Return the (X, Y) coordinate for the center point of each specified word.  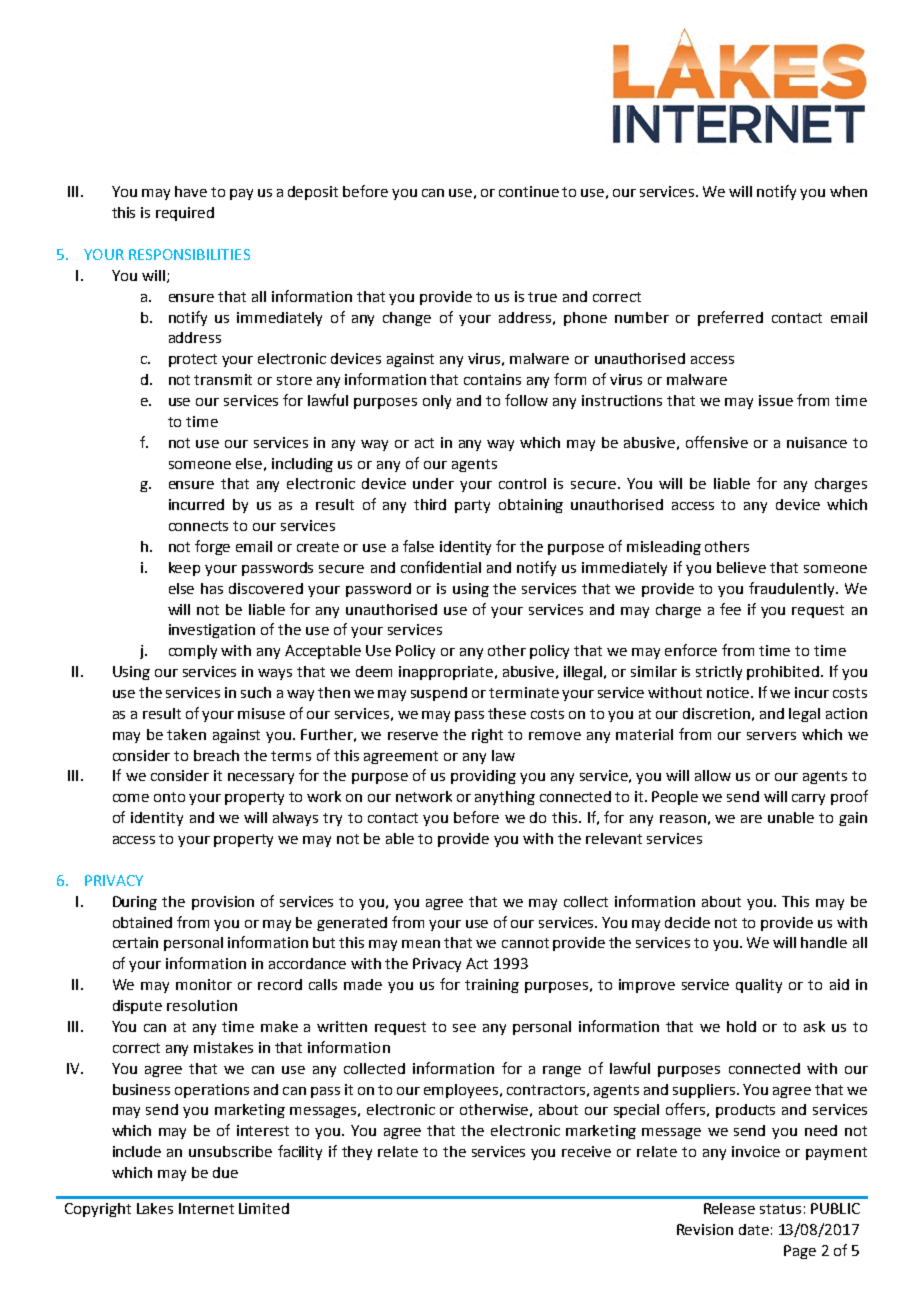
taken (186, 734)
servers (771, 736)
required (185, 214)
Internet (206, 1208)
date (754, 1229)
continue (529, 191)
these (507, 713)
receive (586, 1151)
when (848, 191)
